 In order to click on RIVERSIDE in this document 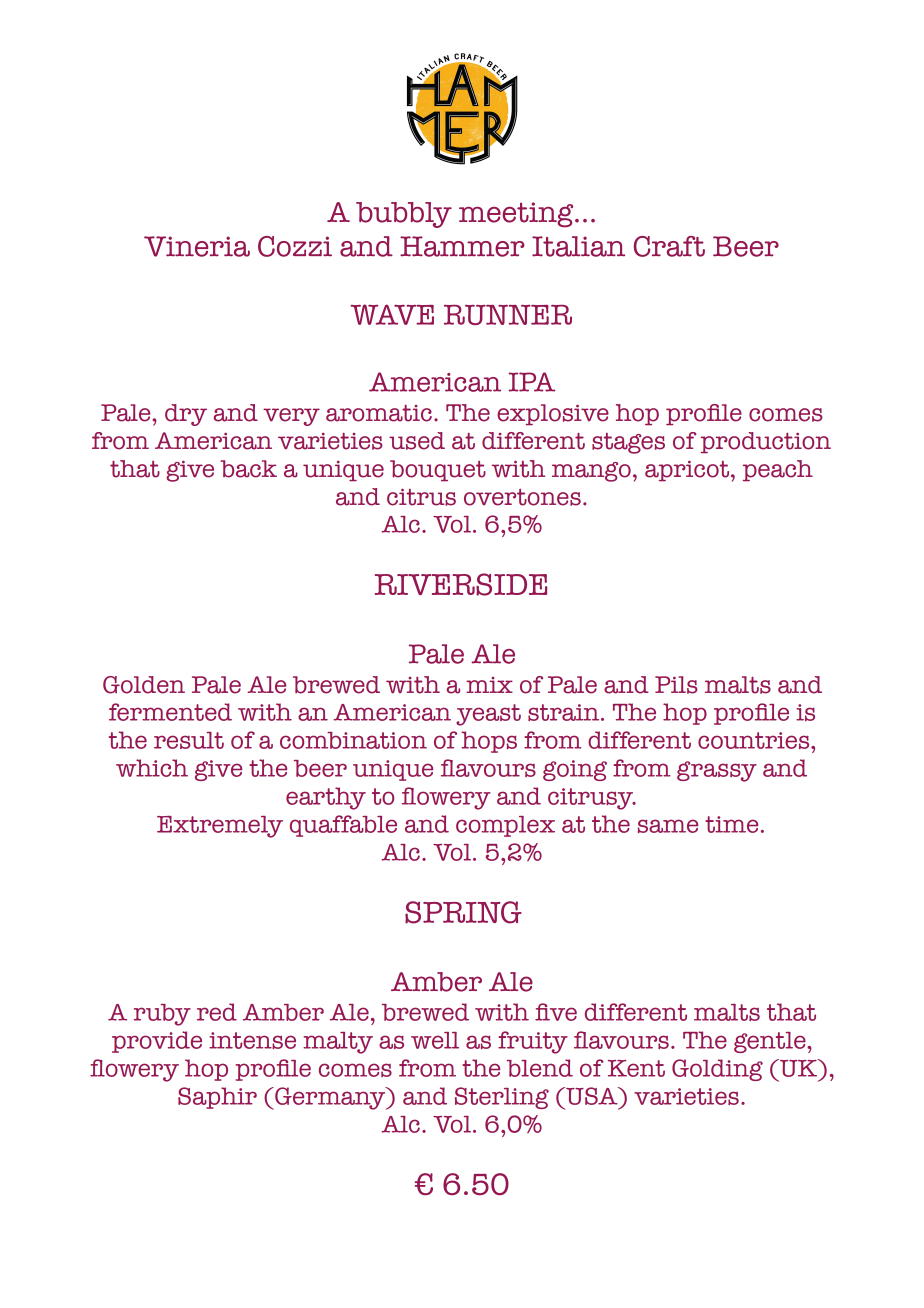, I will do `click(461, 584)`.
